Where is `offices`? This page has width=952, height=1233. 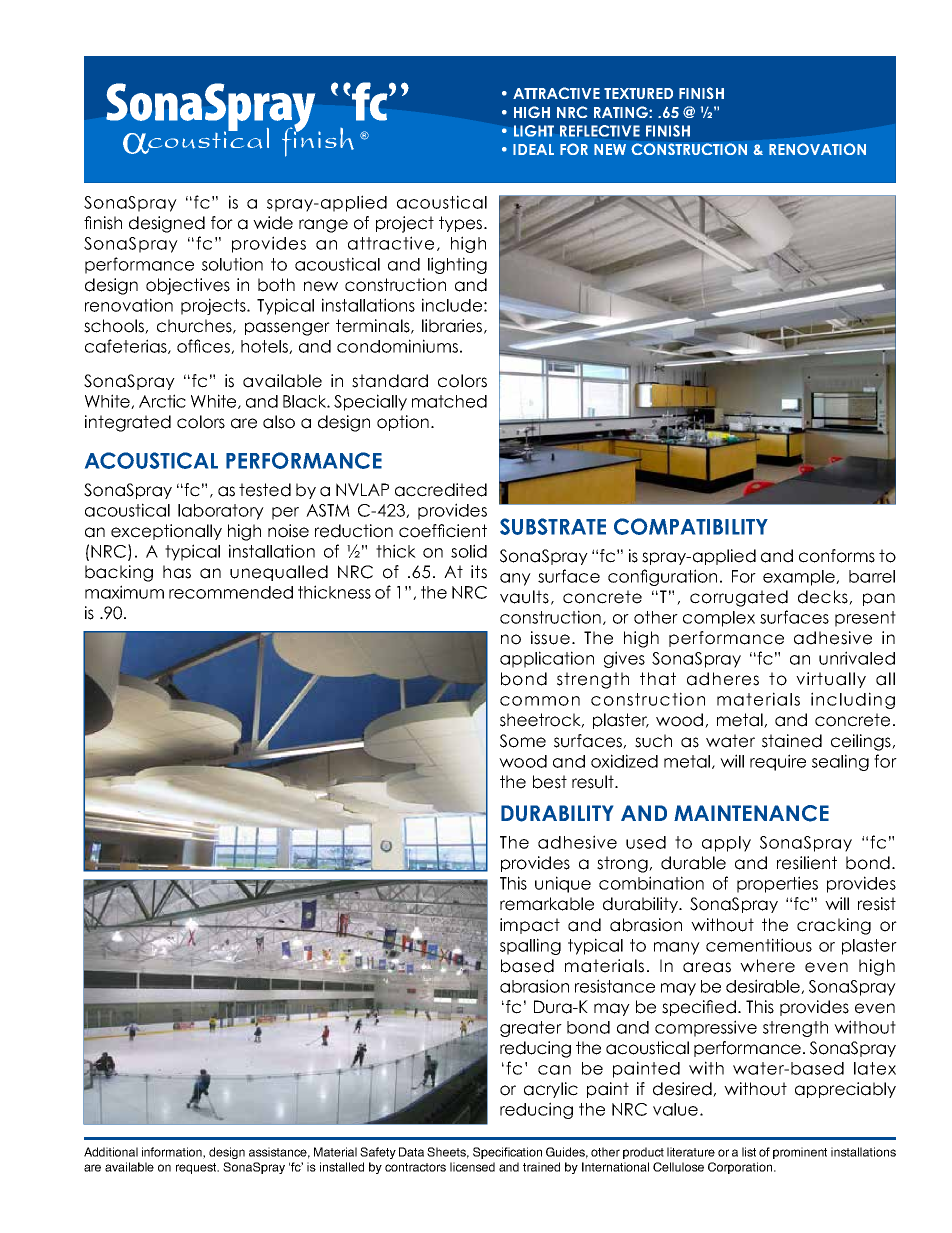
offices is located at coordinates (204, 346).
